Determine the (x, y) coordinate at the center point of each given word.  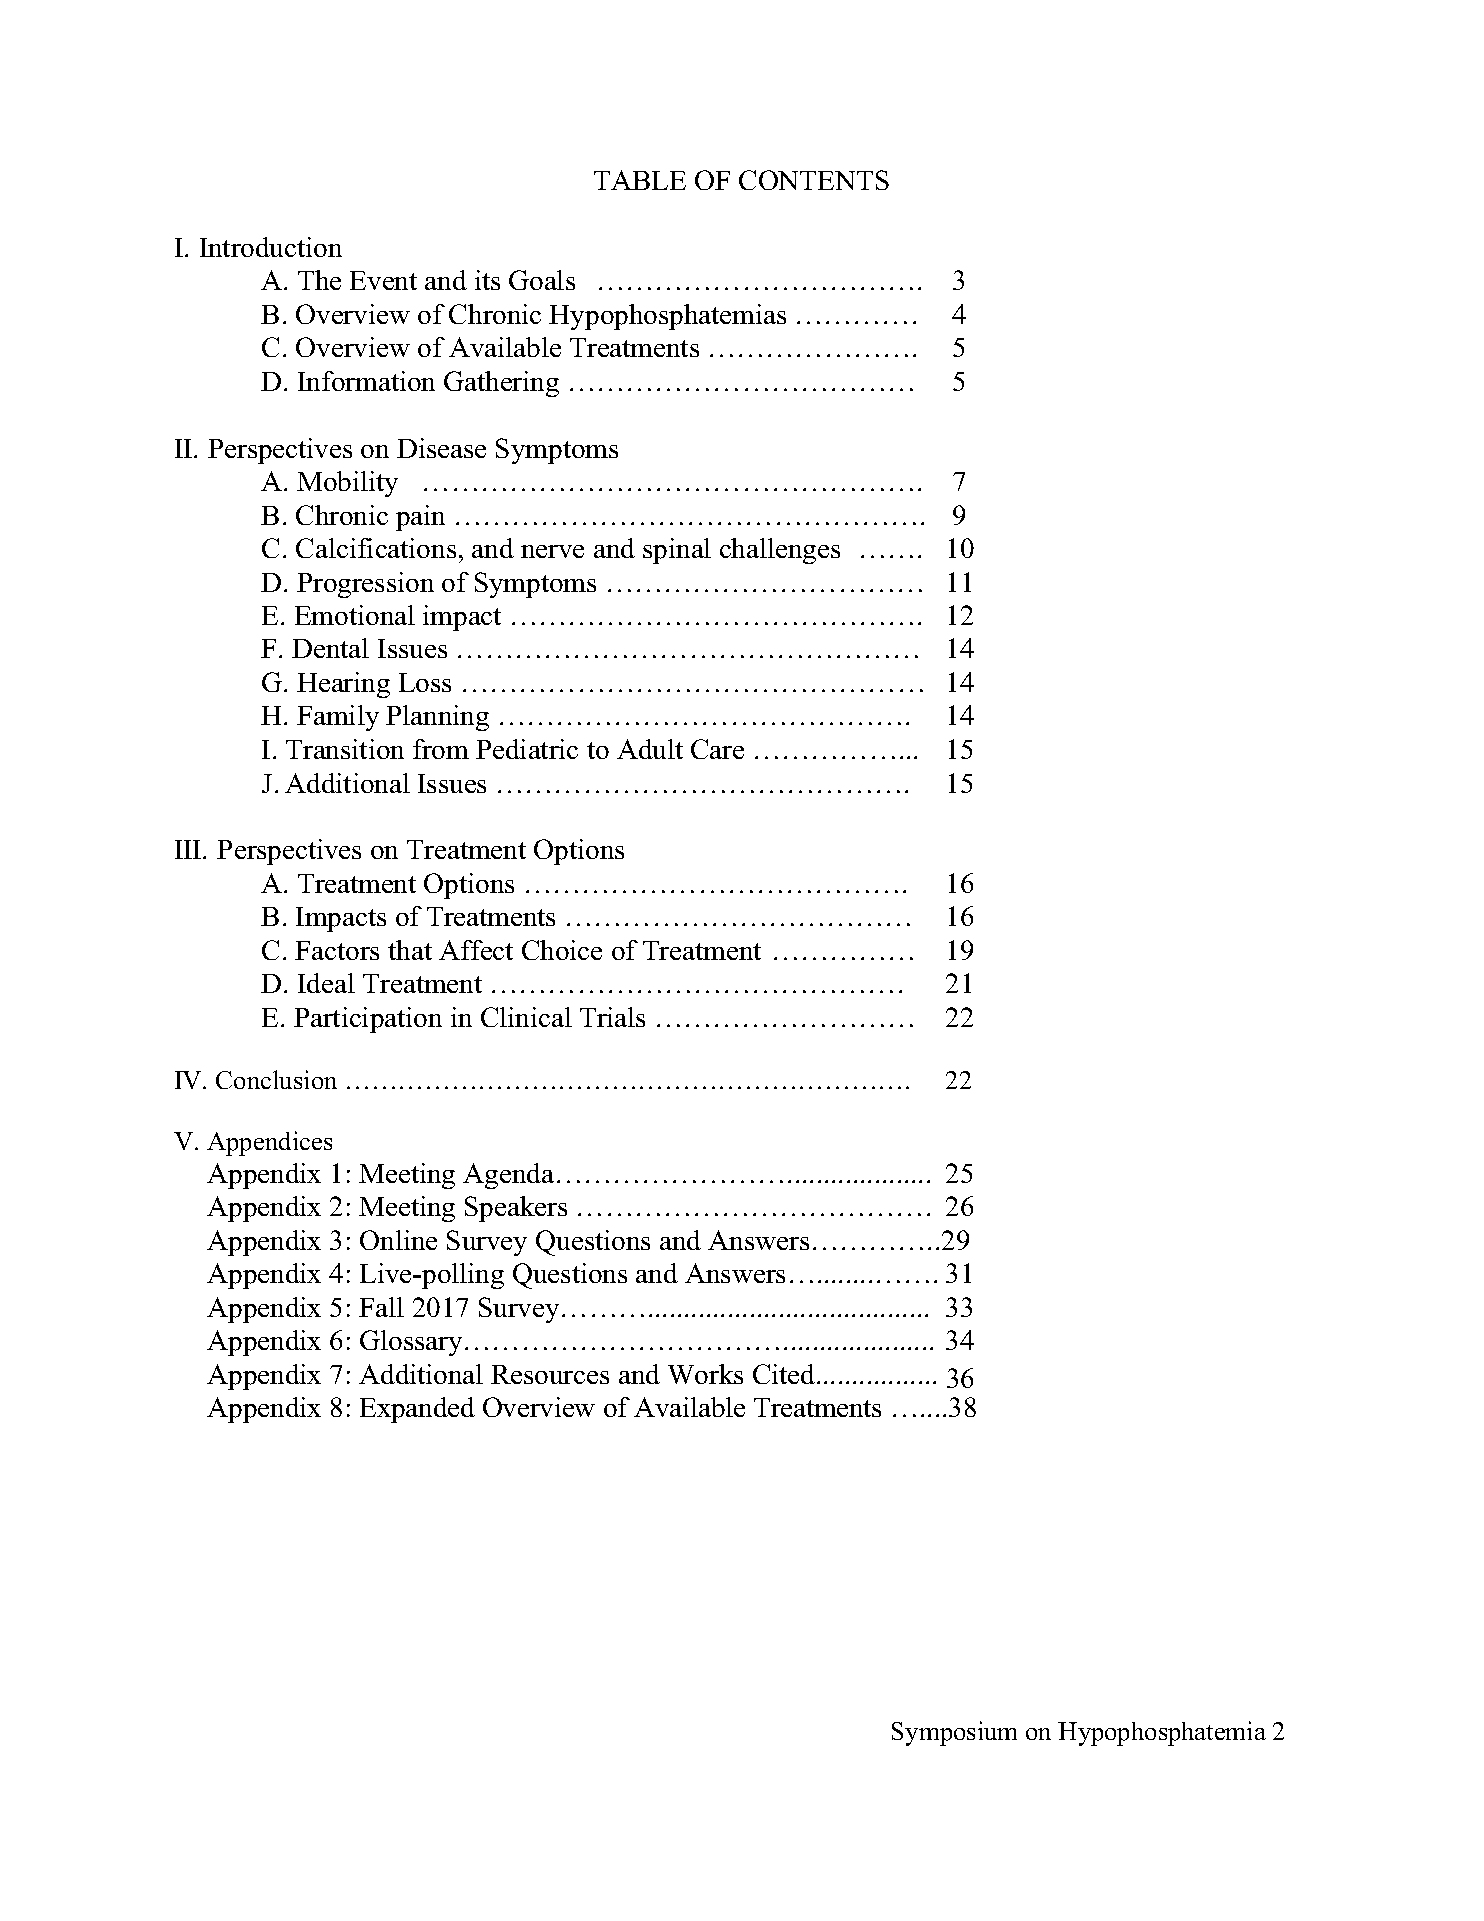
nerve (552, 551)
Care (717, 749)
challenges (780, 551)
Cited (785, 1374)
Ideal (326, 983)
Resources (550, 1374)
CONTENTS (814, 180)
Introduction (271, 247)
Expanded (417, 1410)
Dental (330, 648)
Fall (381, 1307)
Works (705, 1374)
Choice (562, 950)
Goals (542, 280)
